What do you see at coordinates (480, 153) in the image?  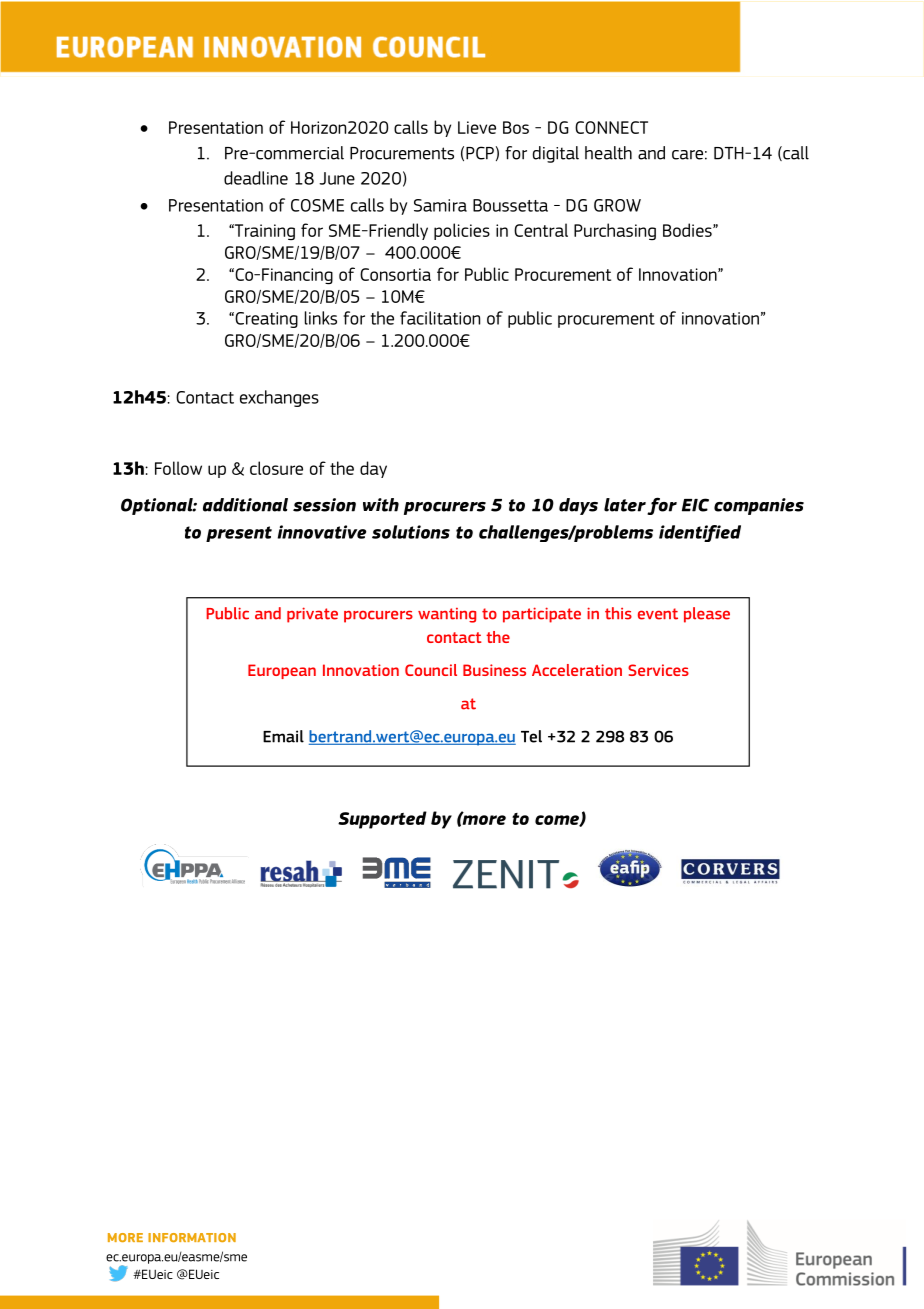 I see `PCP` at bounding box center [480, 153].
